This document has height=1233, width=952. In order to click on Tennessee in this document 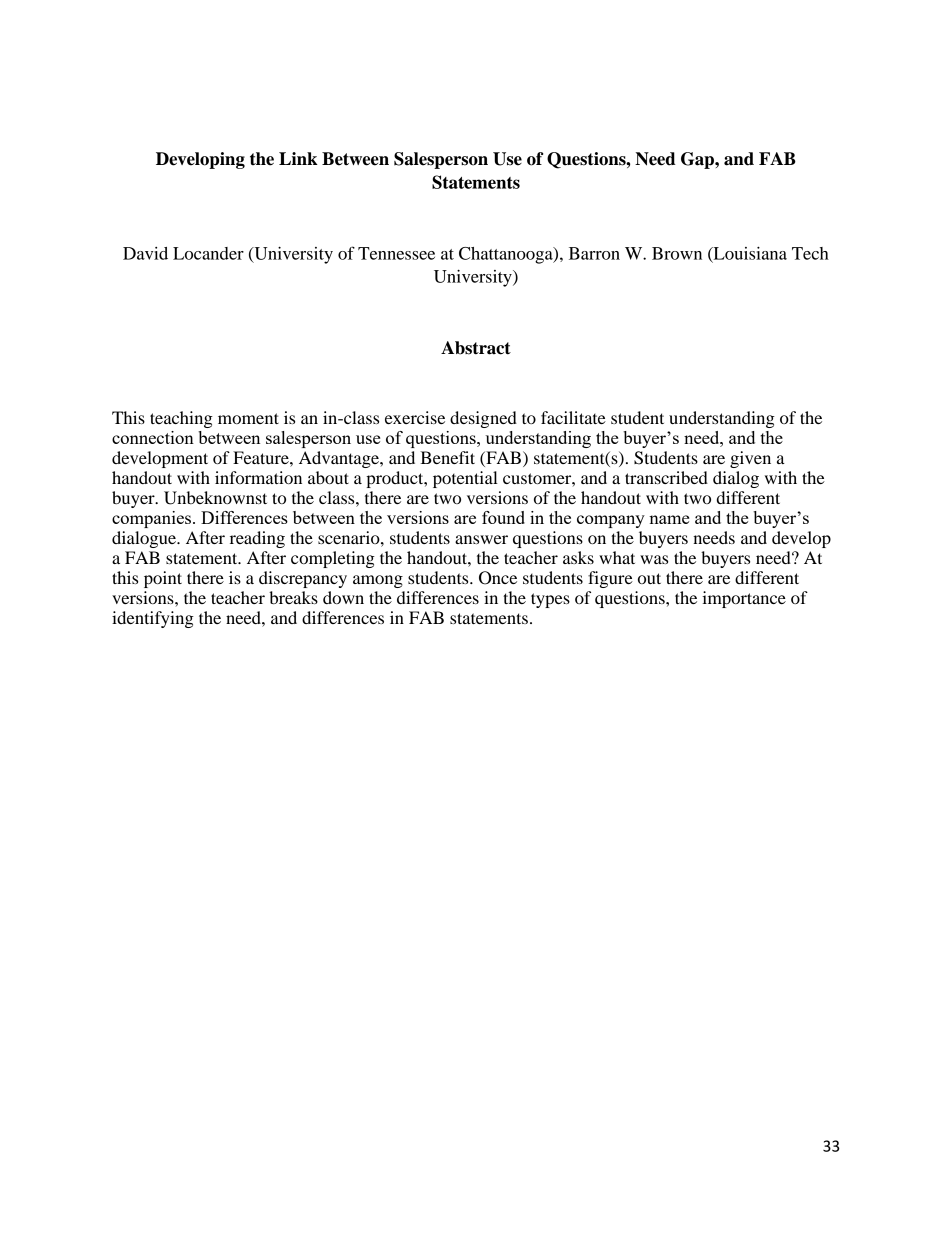, I will do `click(396, 253)`.
